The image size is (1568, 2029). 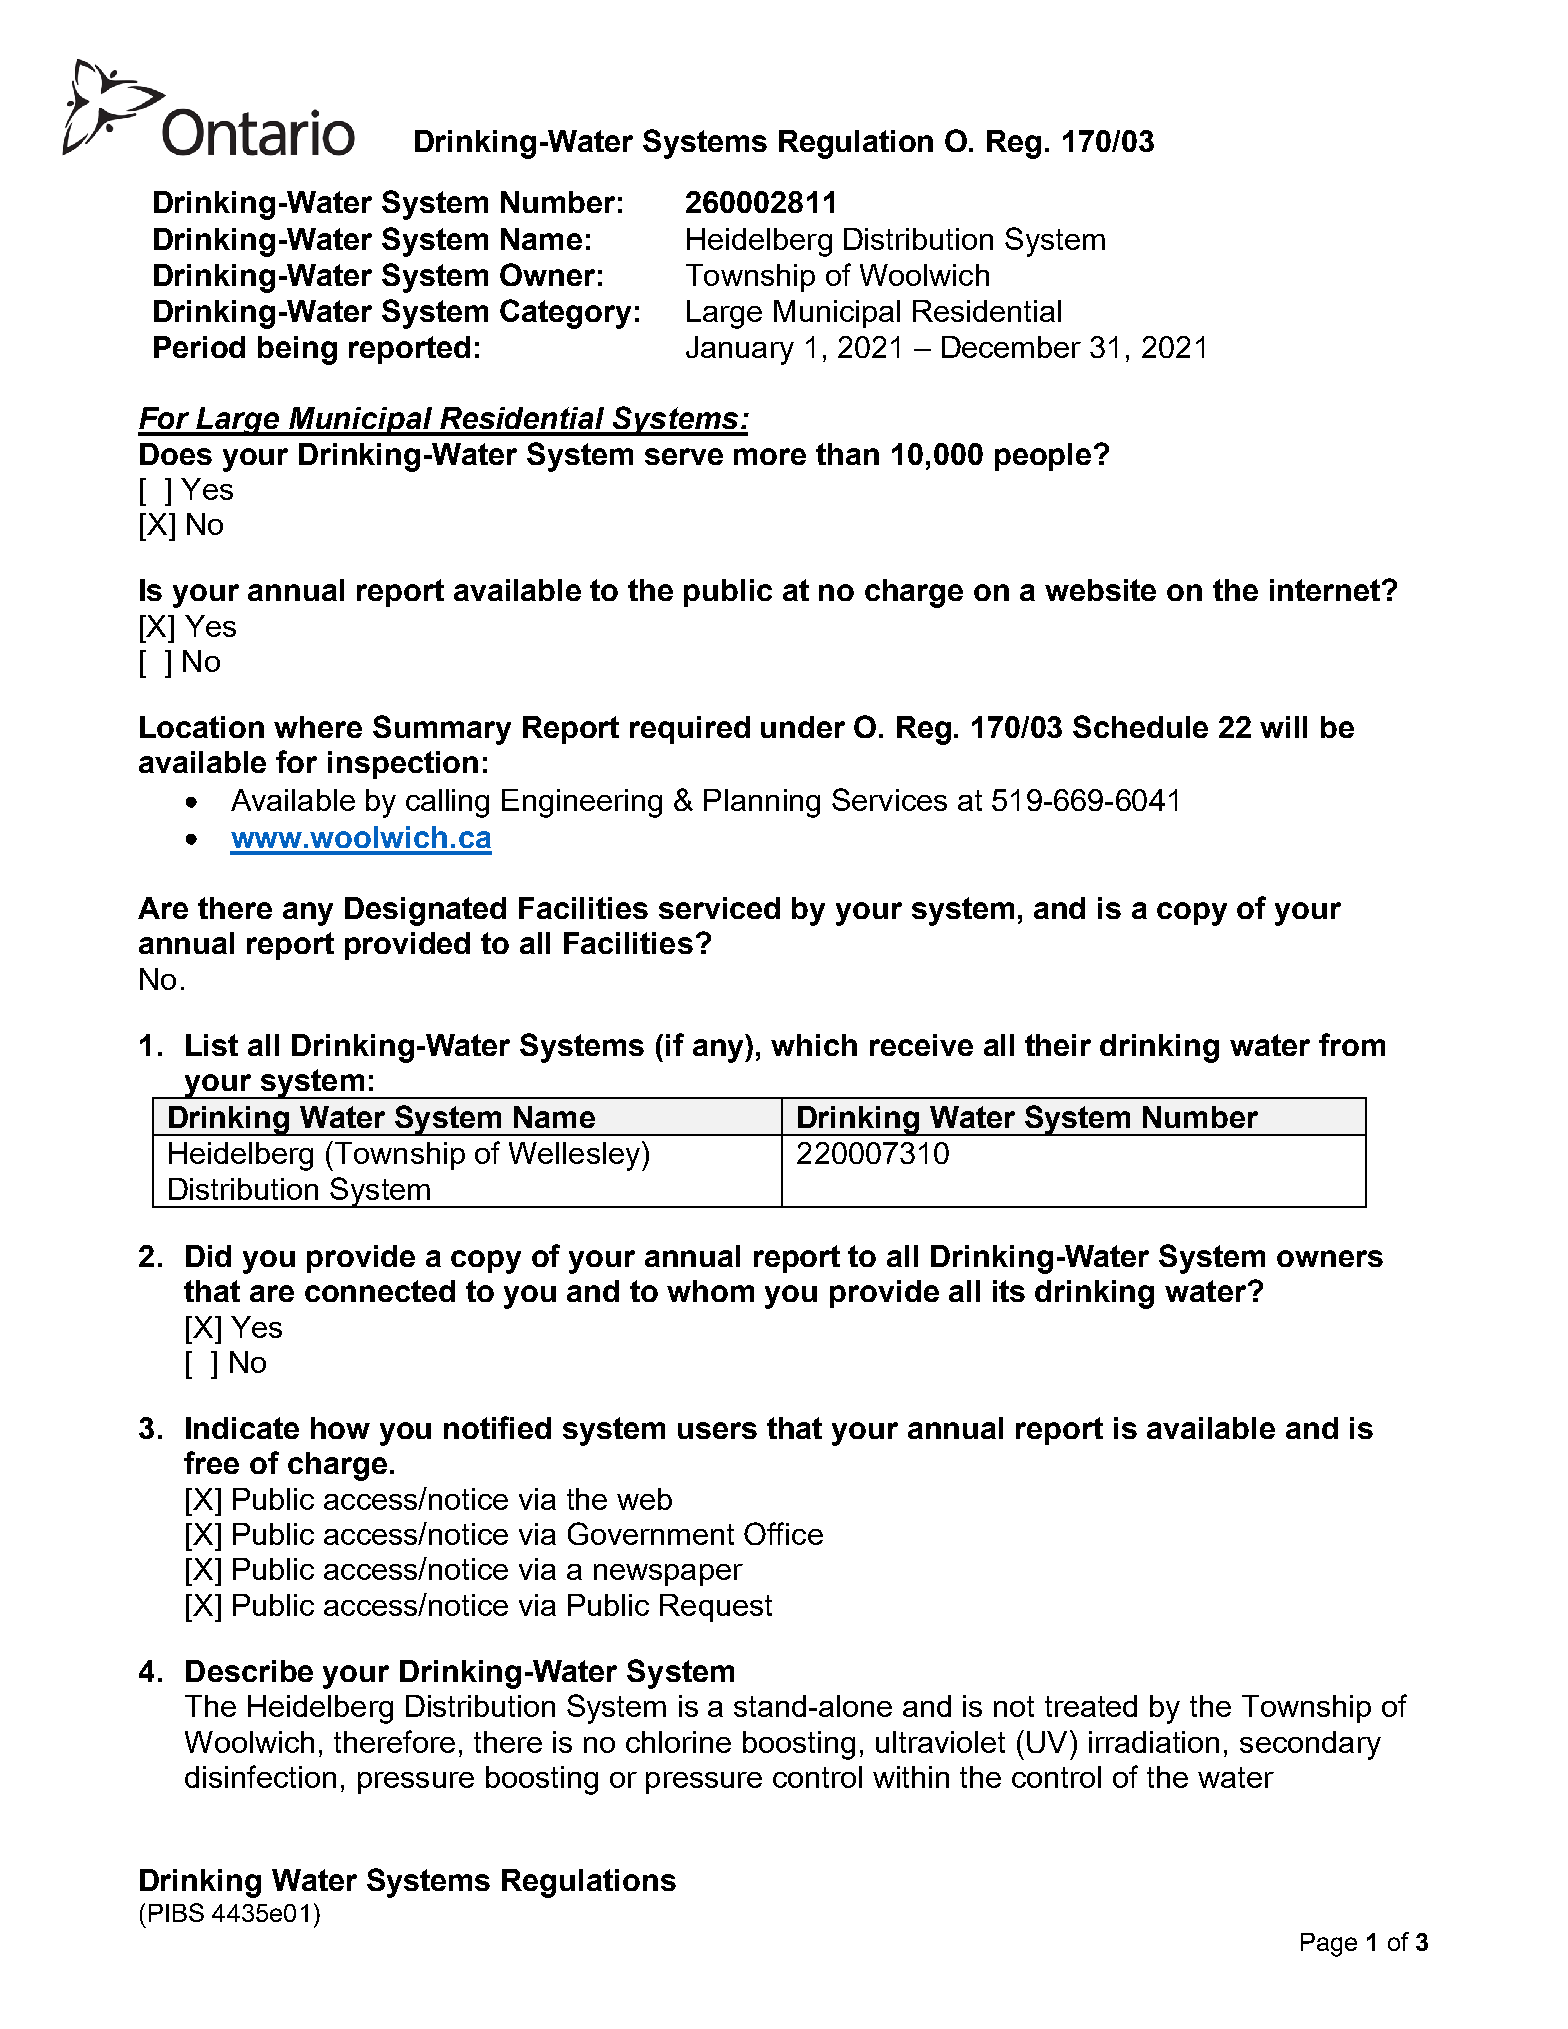 I want to click on January, so click(x=740, y=350).
